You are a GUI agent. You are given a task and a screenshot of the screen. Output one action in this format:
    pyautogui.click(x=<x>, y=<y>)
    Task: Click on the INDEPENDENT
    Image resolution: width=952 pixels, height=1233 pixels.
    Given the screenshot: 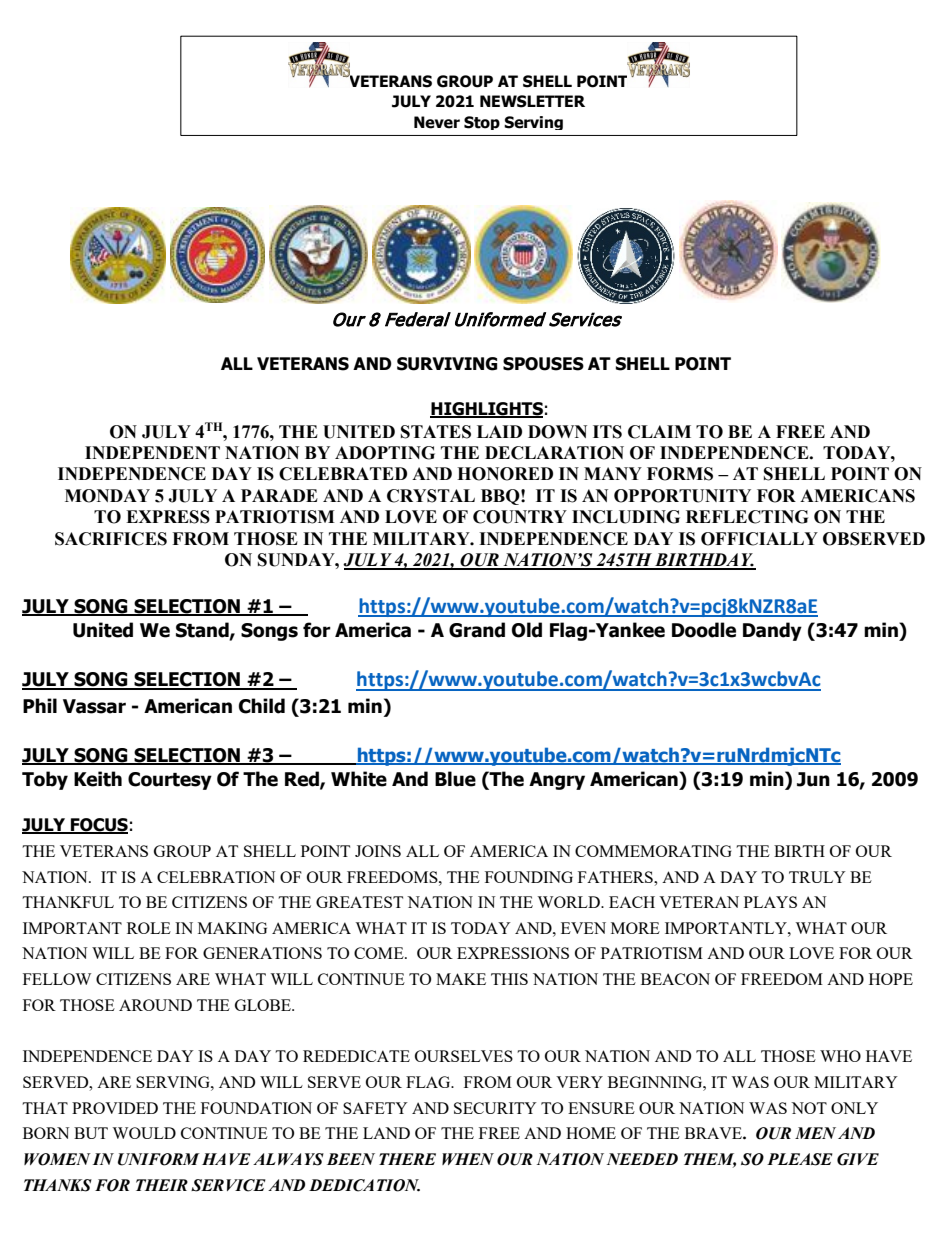 What is the action you would take?
    pyautogui.click(x=152, y=452)
